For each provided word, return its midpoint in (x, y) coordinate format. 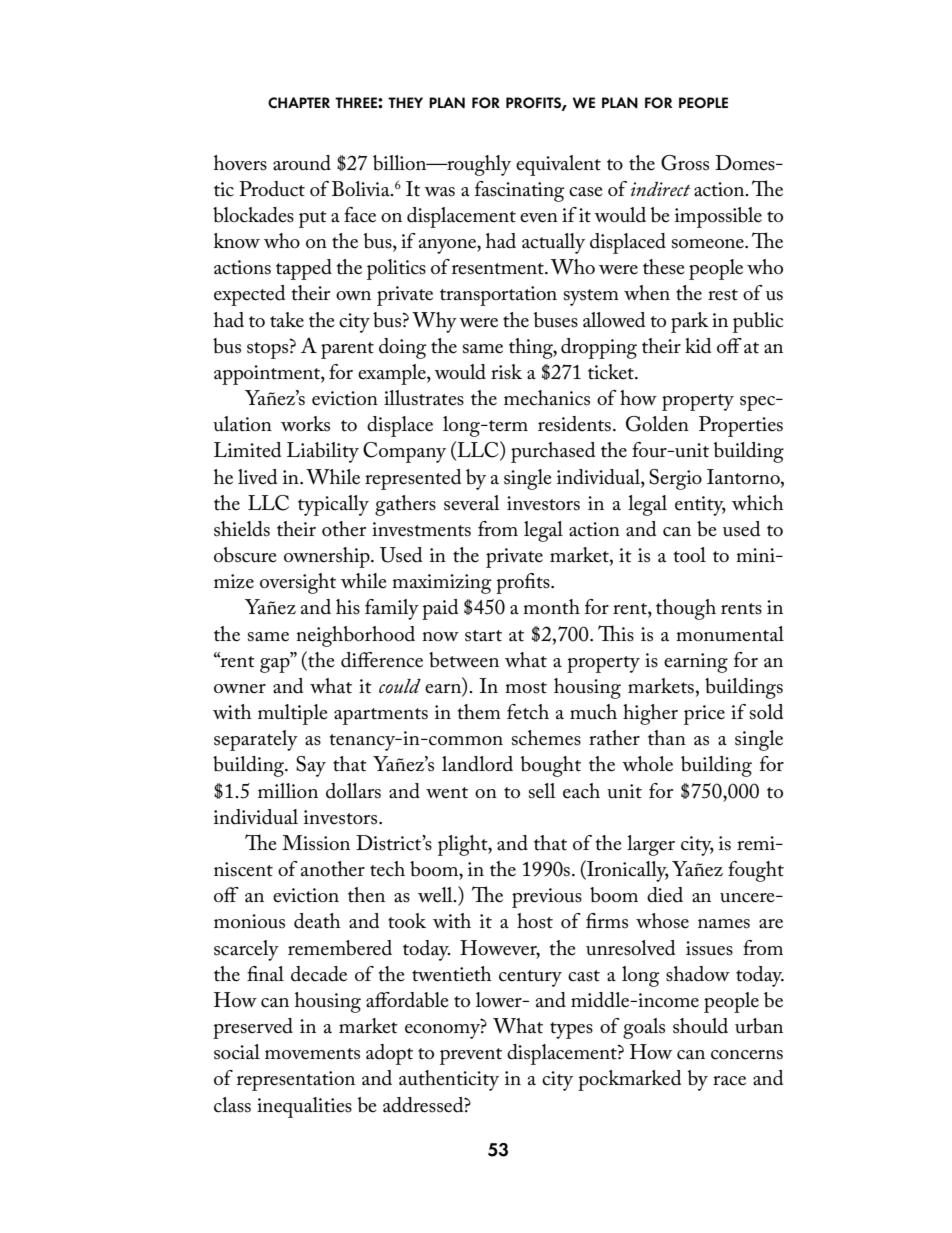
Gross (685, 163)
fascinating (520, 191)
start (483, 636)
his (348, 607)
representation (296, 1081)
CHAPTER (299, 103)
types (571, 1030)
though (686, 609)
